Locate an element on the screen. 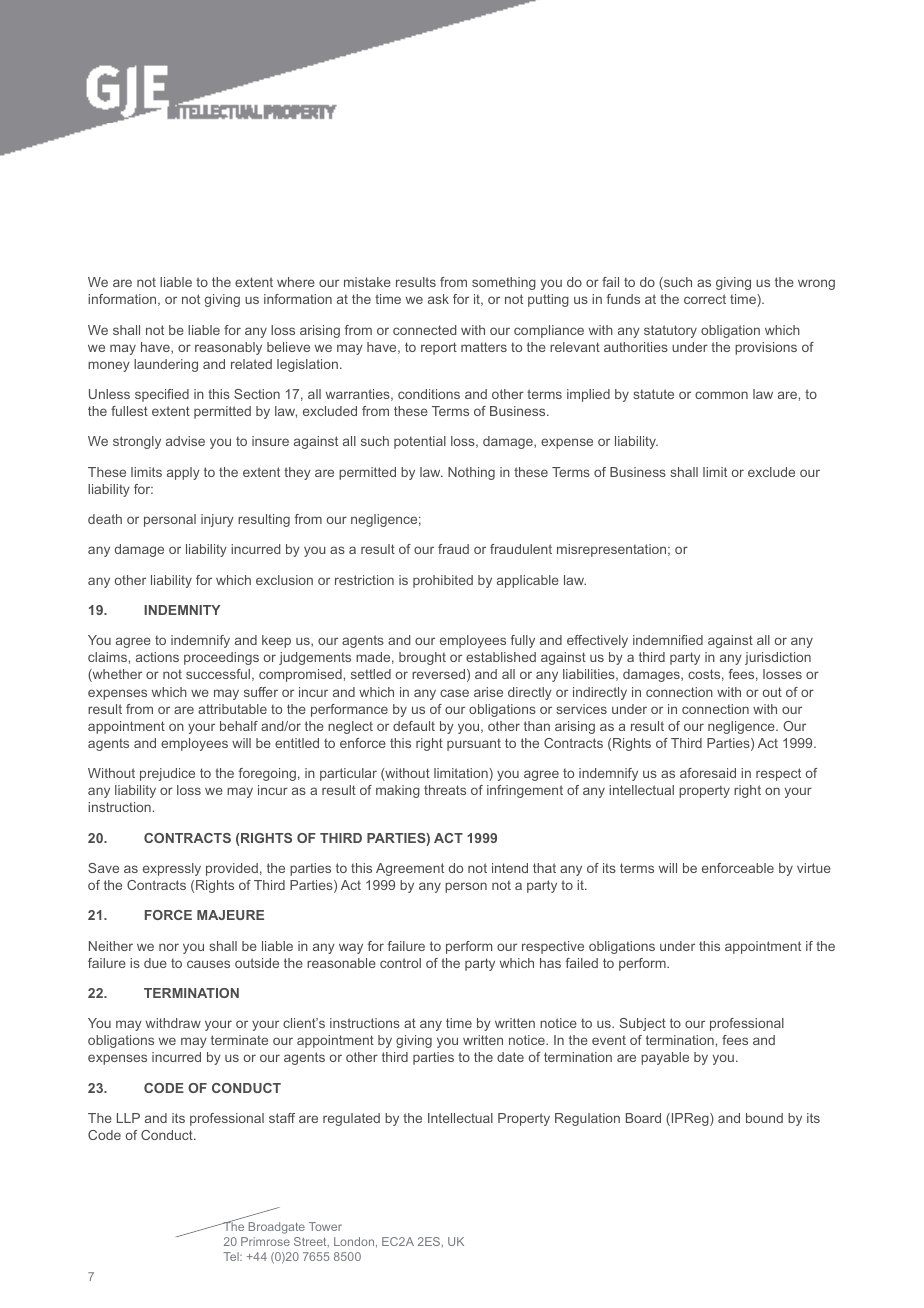 The height and width of the screenshot is (1308, 924). expressly is located at coordinates (172, 869).
